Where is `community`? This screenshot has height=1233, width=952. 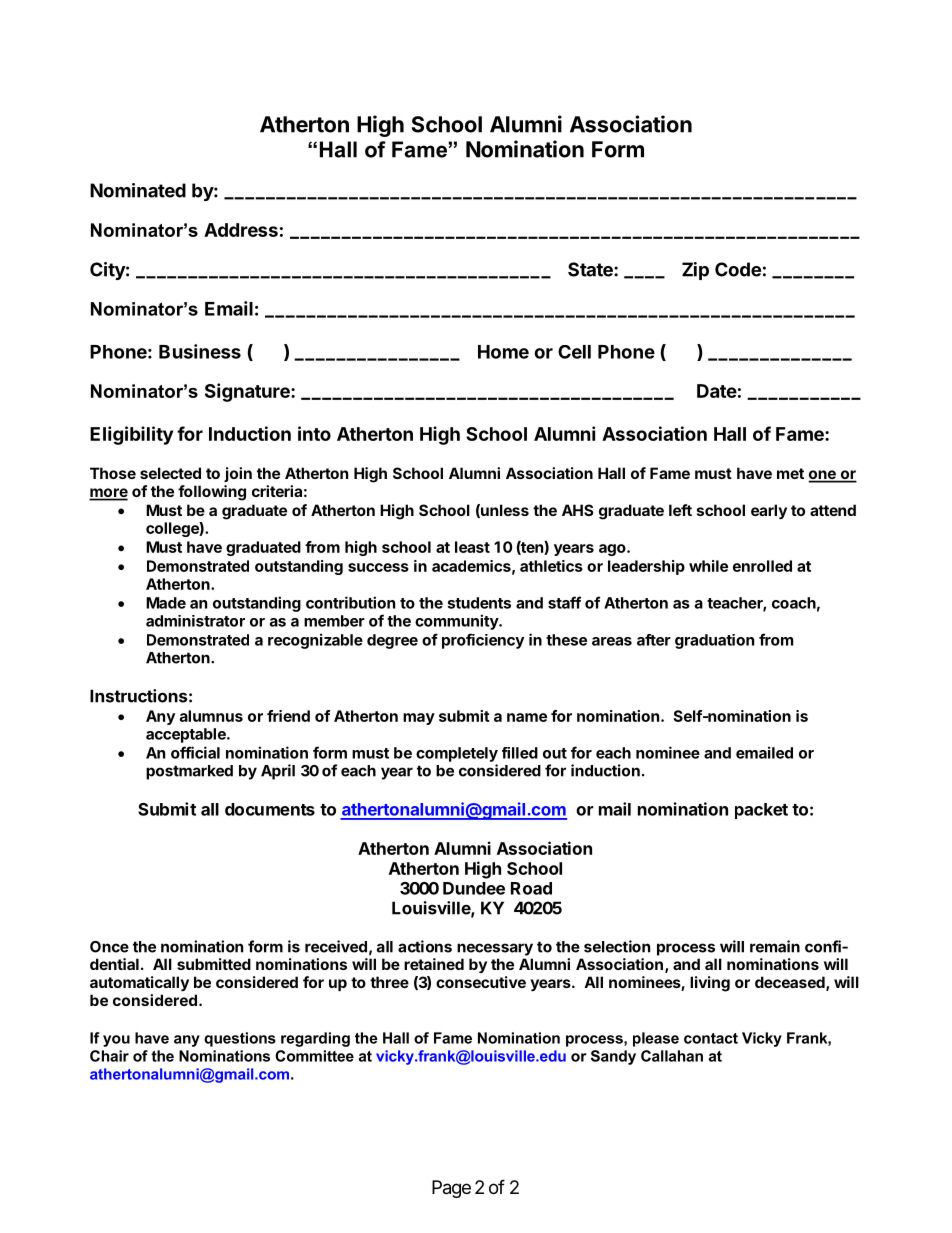 community is located at coordinates (457, 622).
